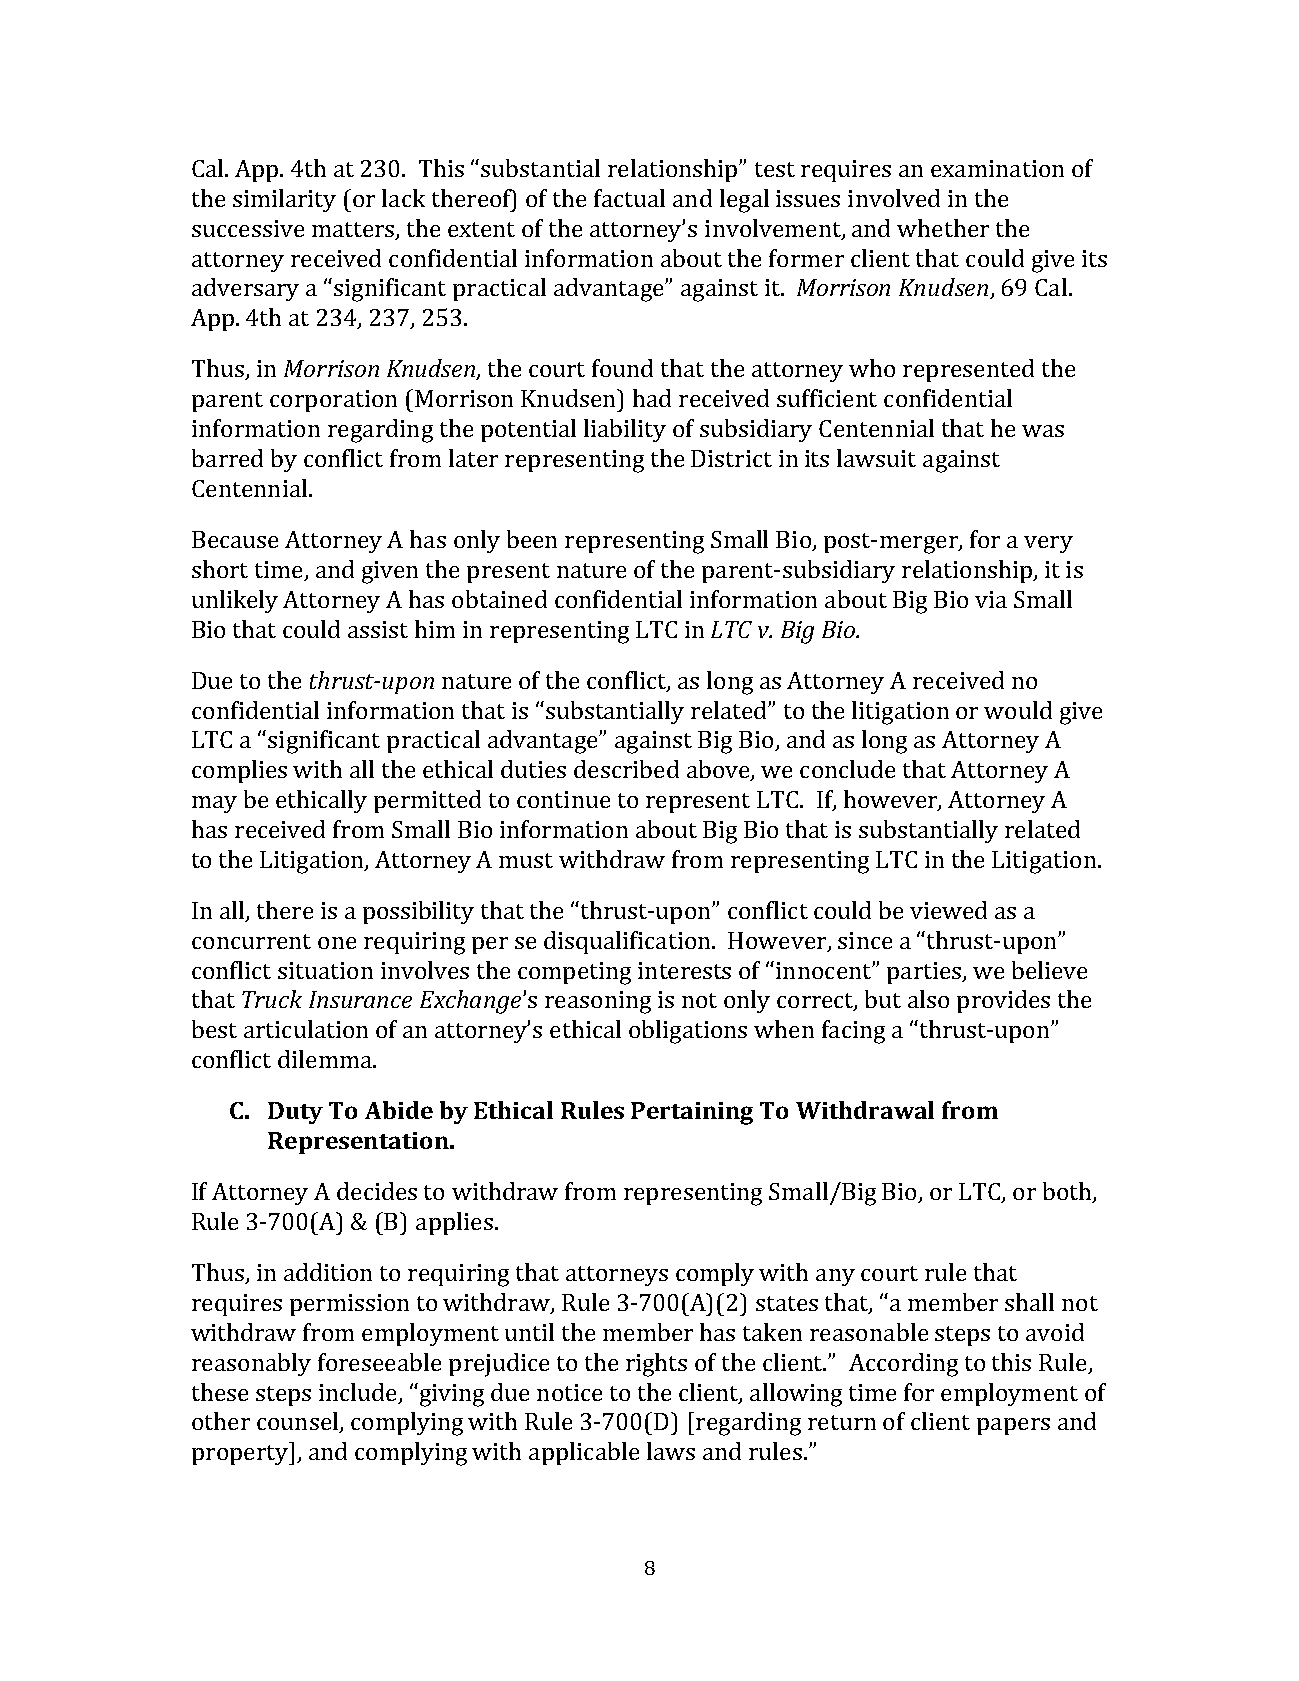 The width and height of the screenshot is (1299, 1681). Describe the element at coordinates (847, 769) in the screenshot. I see `conclude` at that location.
